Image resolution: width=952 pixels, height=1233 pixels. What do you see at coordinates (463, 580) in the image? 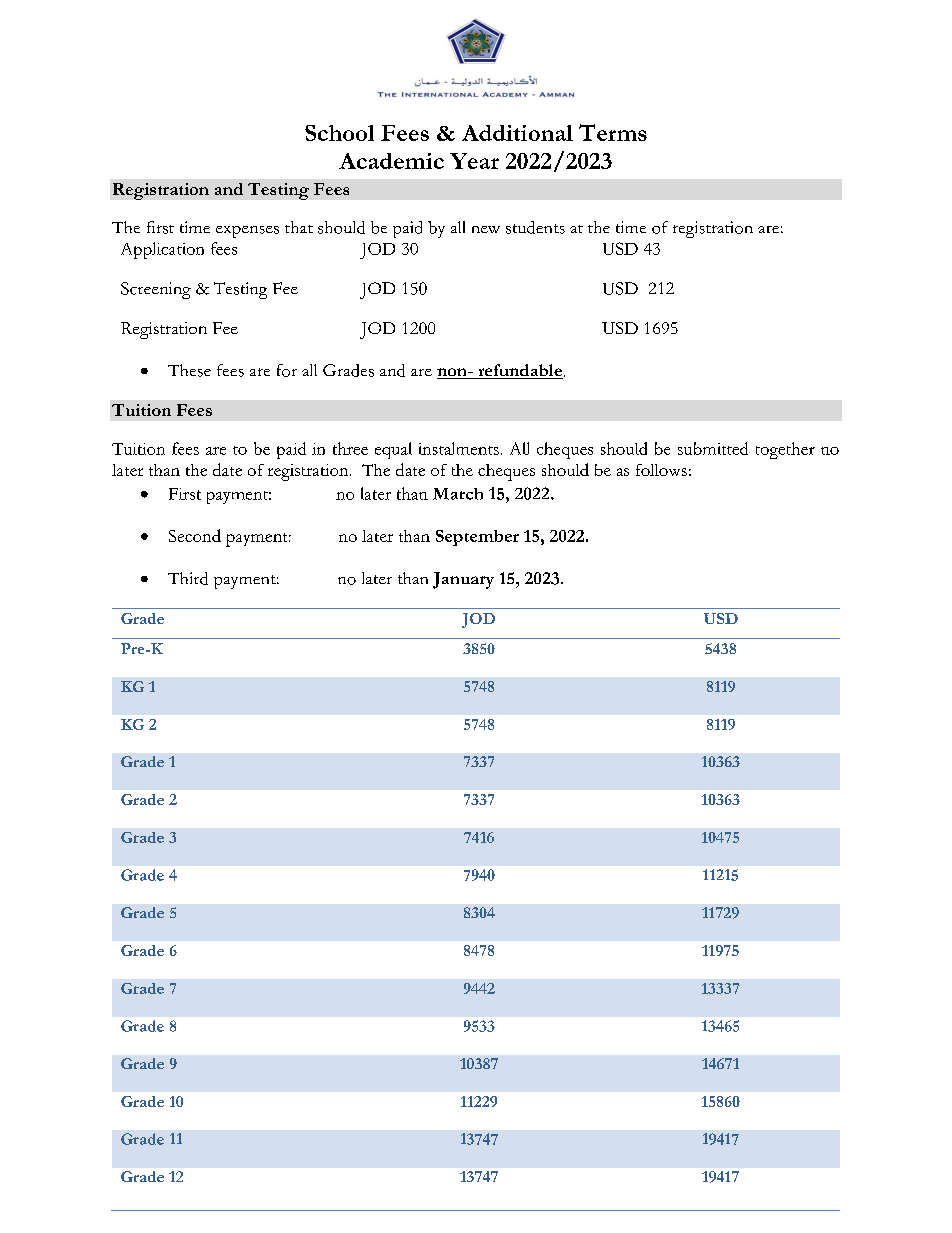
I see `January` at bounding box center [463, 580].
